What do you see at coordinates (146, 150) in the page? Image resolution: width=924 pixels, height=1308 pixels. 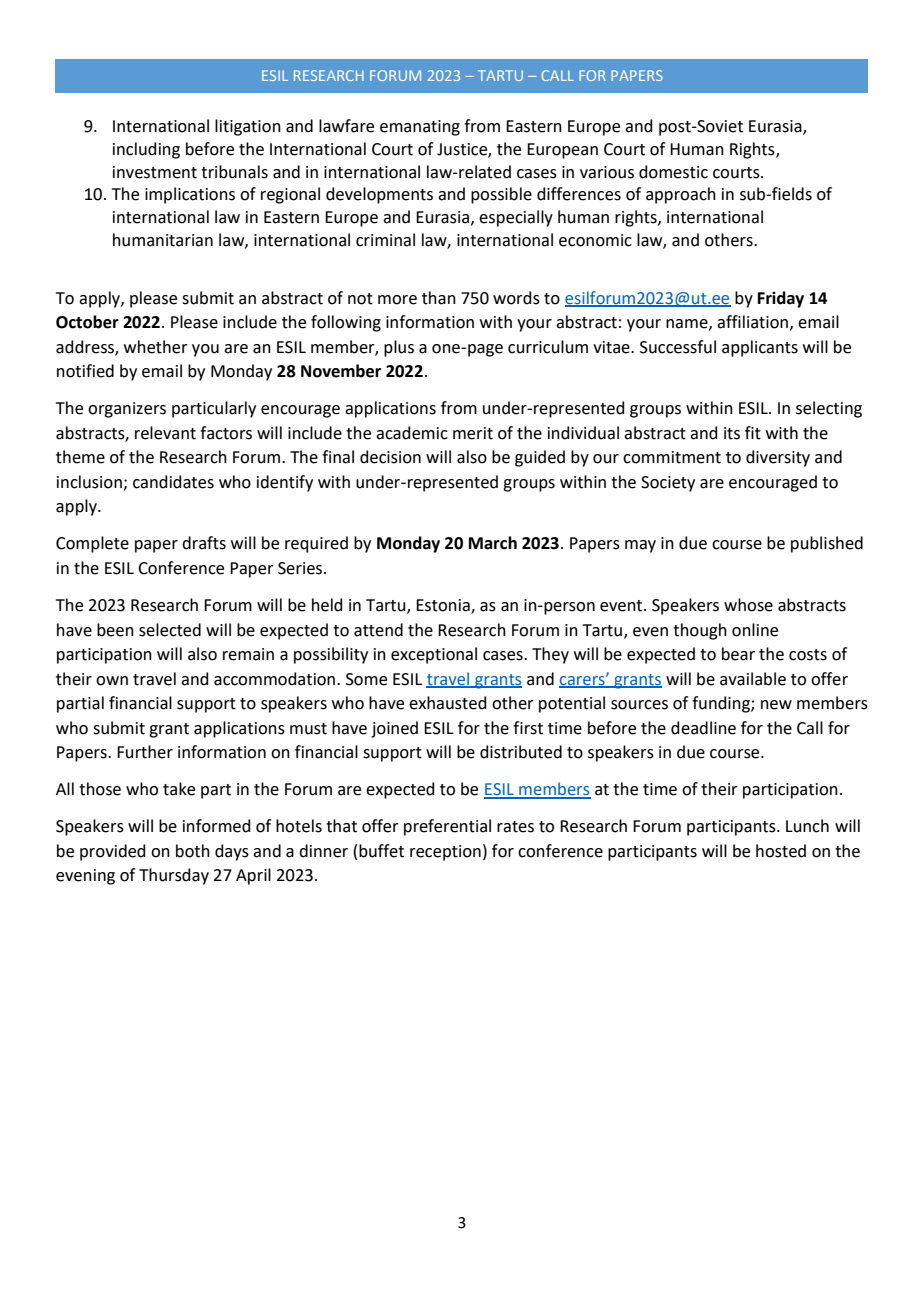 I see `including` at bounding box center [146, 150].
